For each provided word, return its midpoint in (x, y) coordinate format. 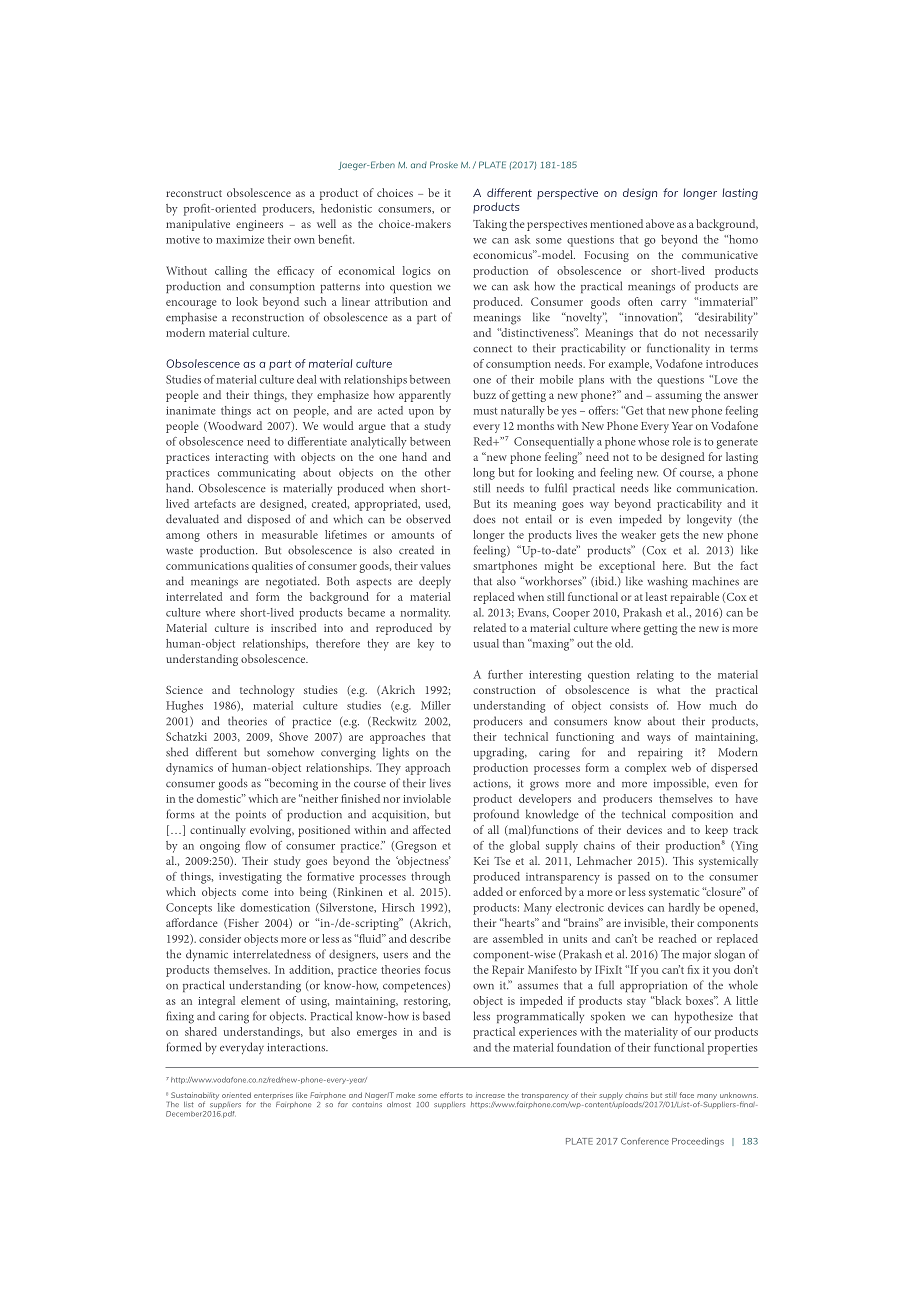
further (505, 674)
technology (267, 691)
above (660, 223)
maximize (240, 239)
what (668, 689)
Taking (490, 225)
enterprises (273, 1096)
